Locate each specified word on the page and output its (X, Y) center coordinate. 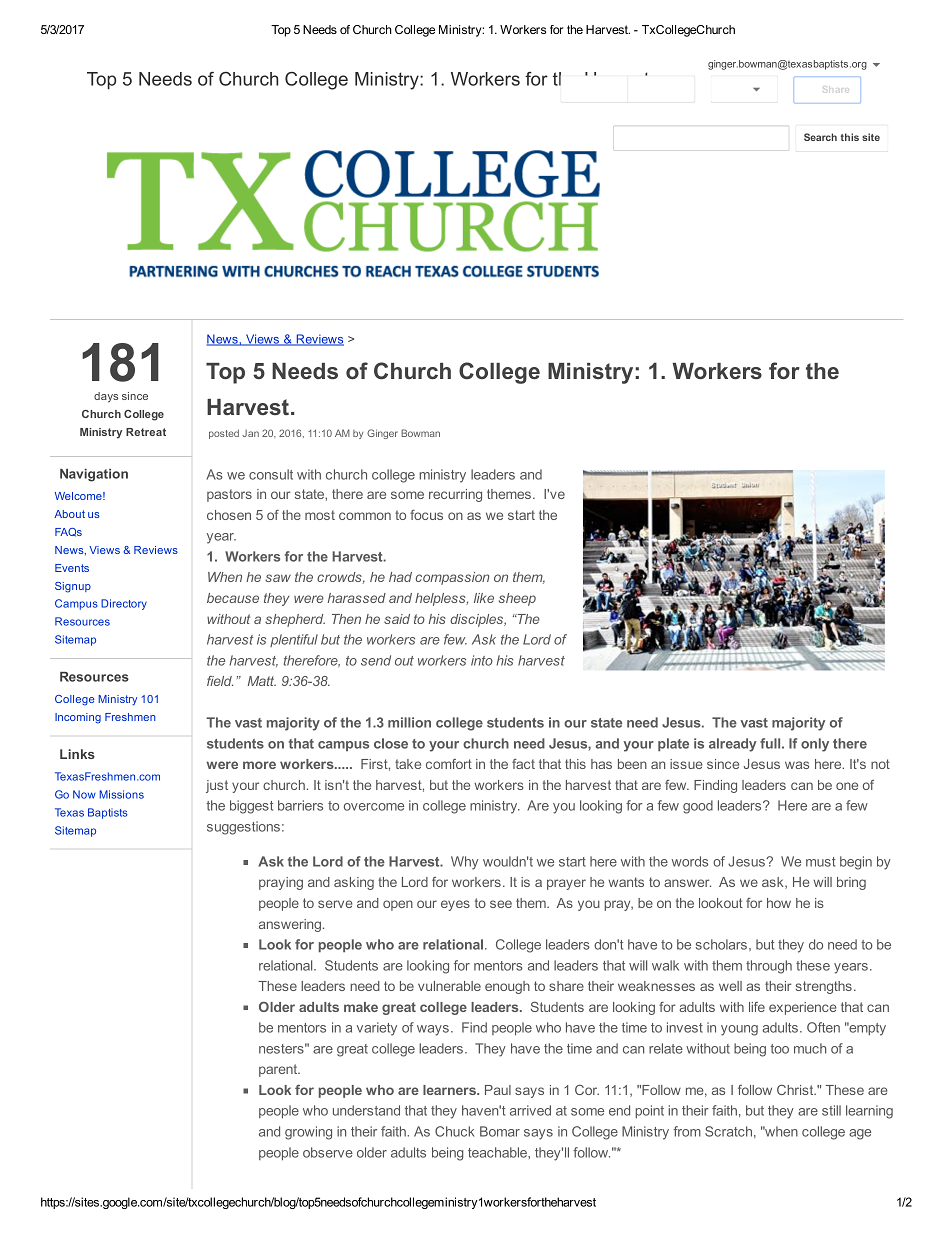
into (482, 660)
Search (820, 137)
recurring (455, 495)
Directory (124, 604)
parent (279, 1070)
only (815, 745)
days (106, 397)
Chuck (454, 1131)
